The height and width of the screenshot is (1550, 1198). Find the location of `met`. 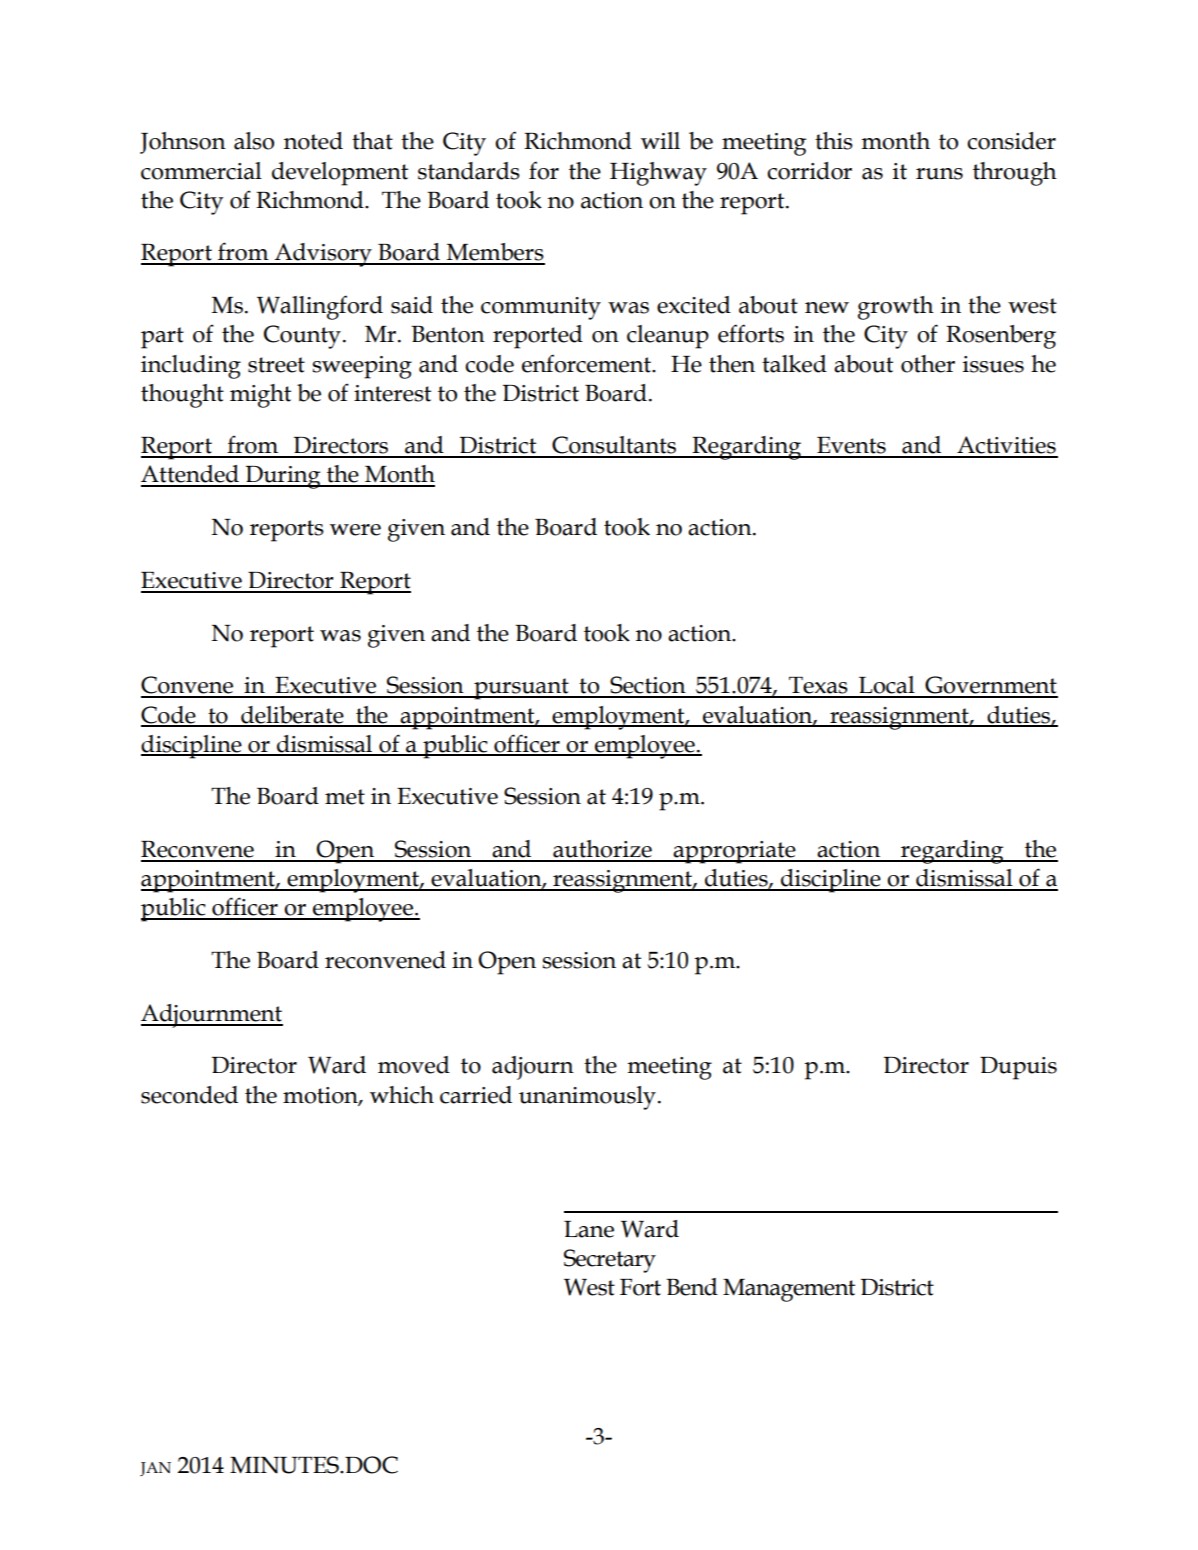

met is located at coordinates (345, 797).
